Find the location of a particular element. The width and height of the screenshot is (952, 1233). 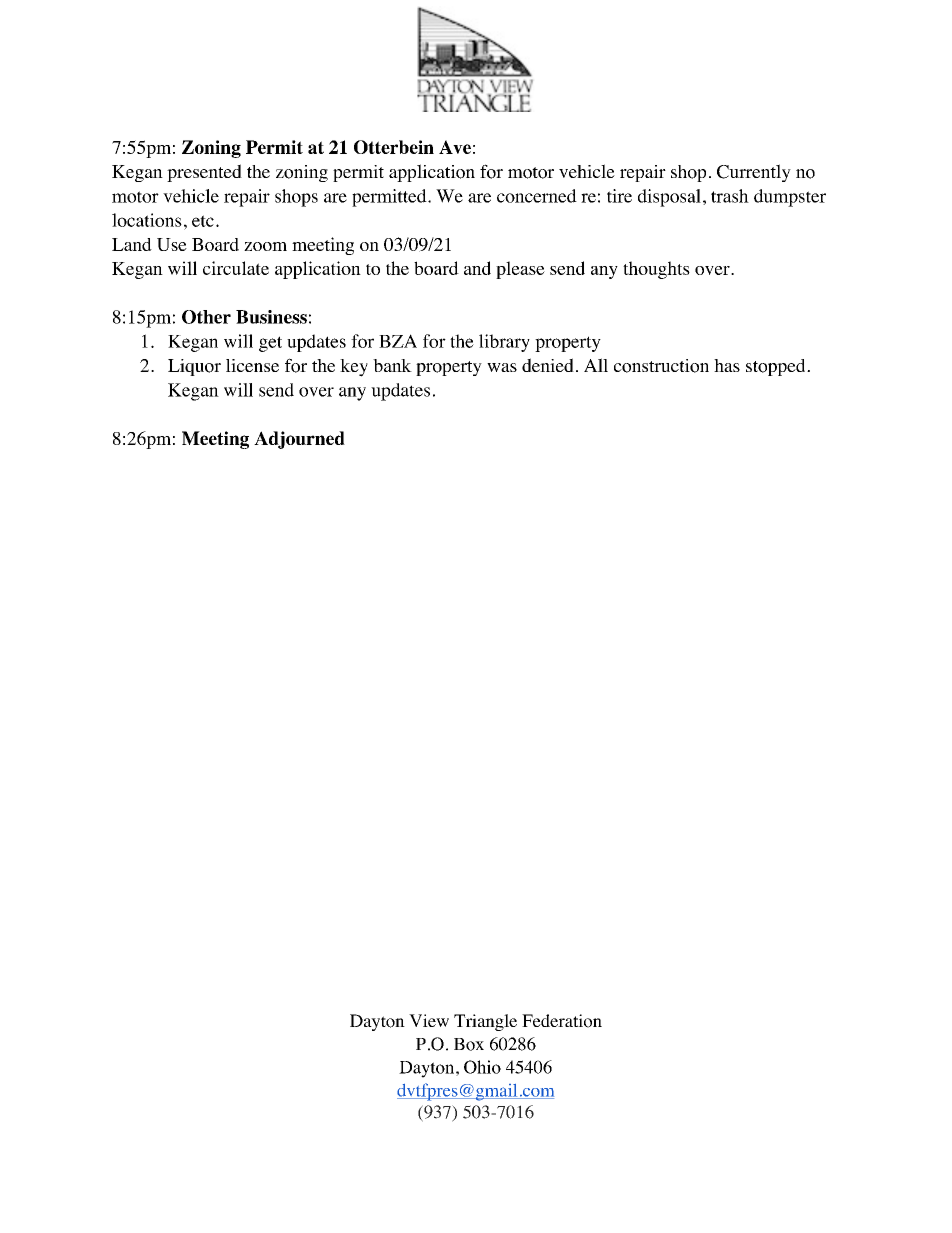

Box is located at coordinates (469, 1044).
